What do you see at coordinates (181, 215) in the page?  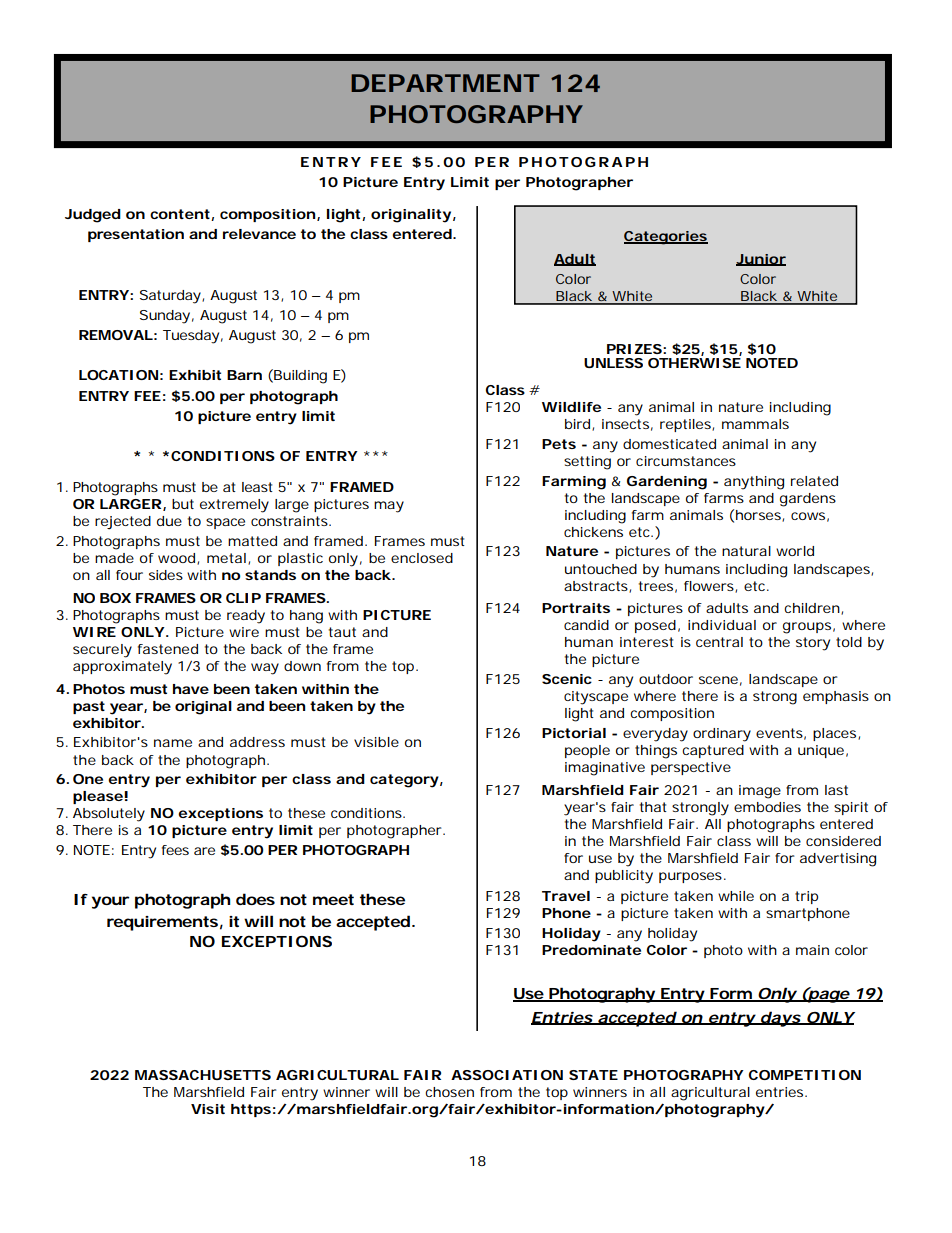 I see `content` at bounding box center [181, 215].
